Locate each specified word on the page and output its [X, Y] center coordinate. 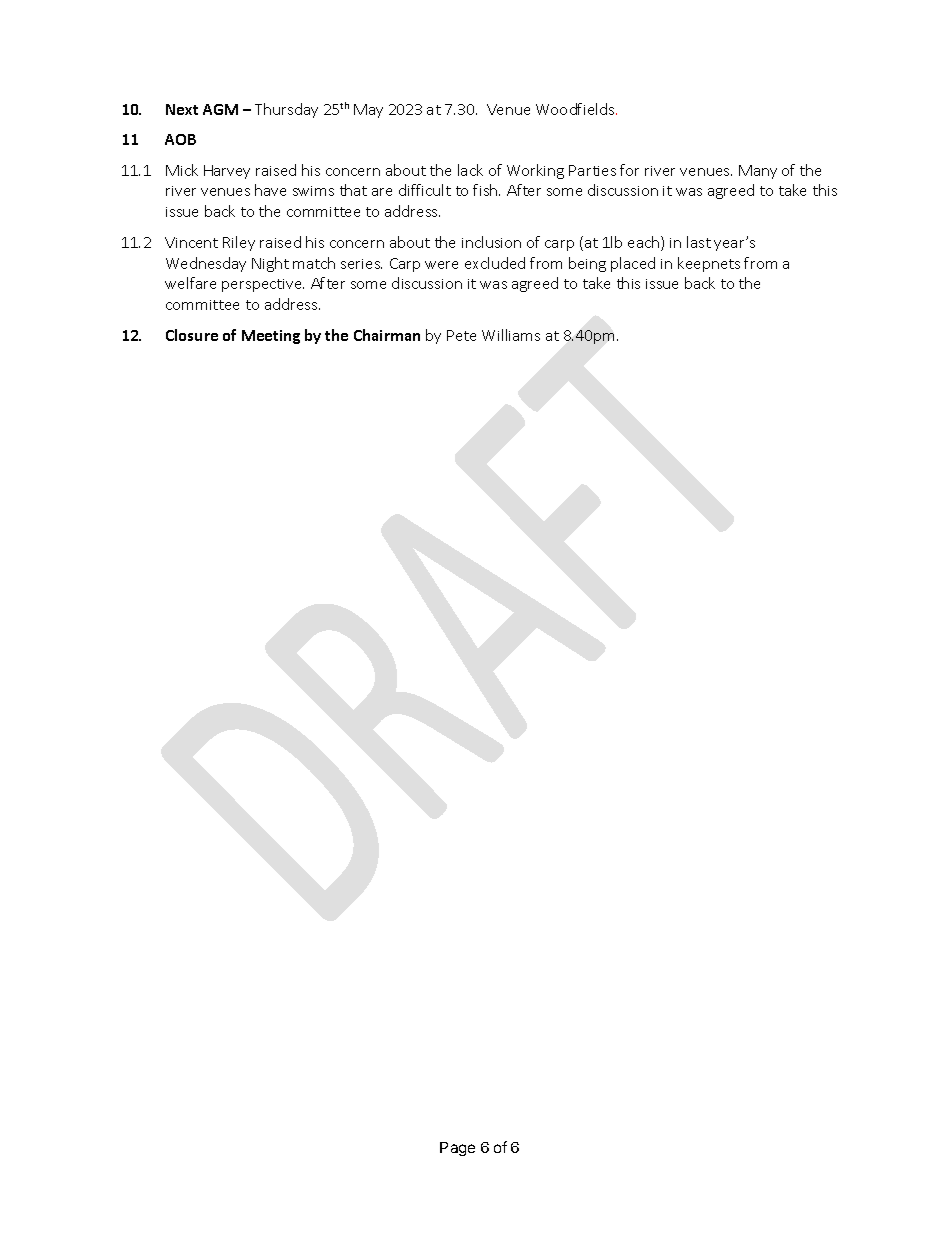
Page [457, 1149]
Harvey [227, 172]
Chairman [387, 335]
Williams [511, 335]
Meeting [271, 337]
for [629, 170]
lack [470, 170]
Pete [461, 335]
